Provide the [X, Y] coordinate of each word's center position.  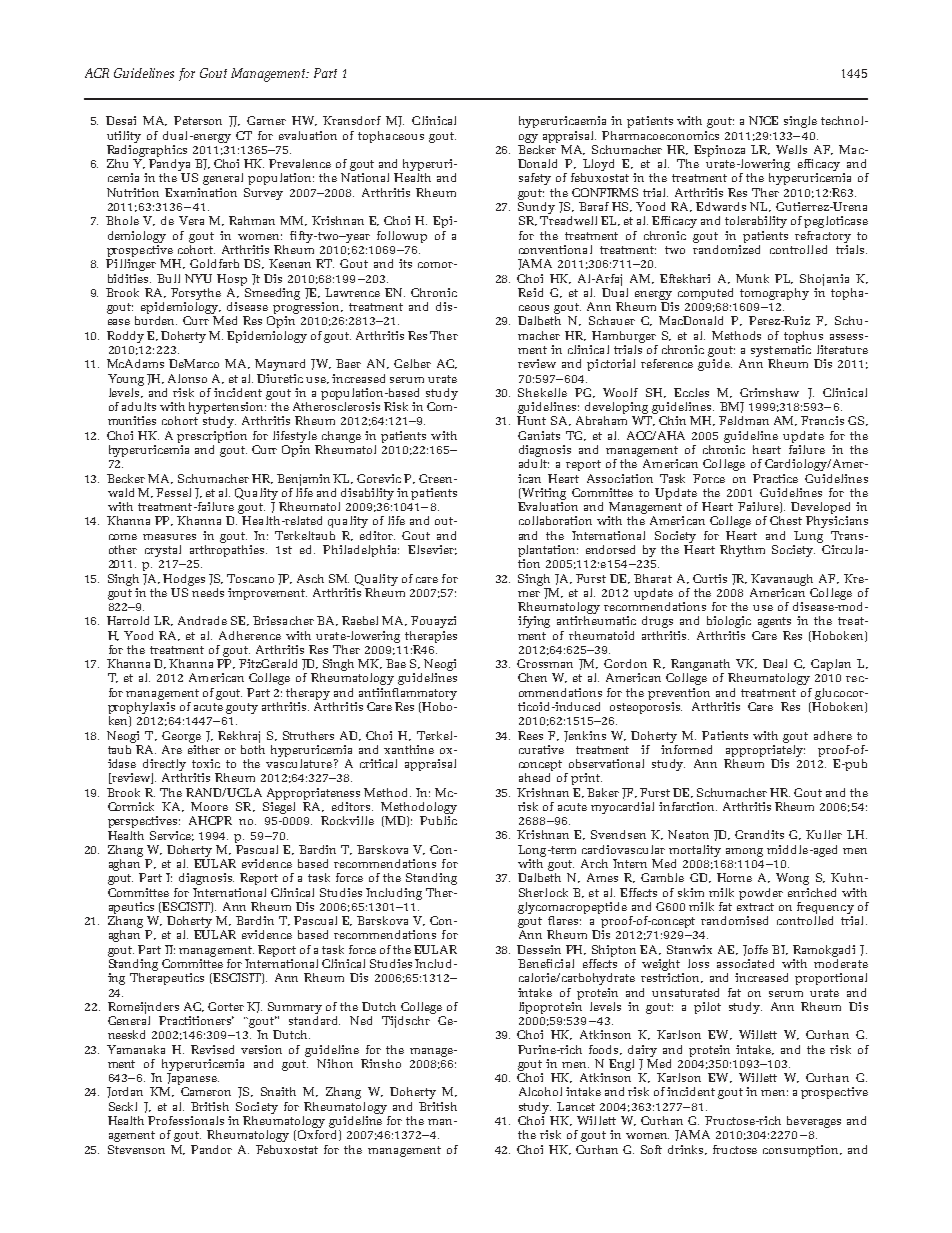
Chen [532, 677]
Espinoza [719, 151]
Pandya [171, 165]
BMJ [732, 407]
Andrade [202, 620]
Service [172, 836]
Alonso [187, 378]
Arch [594, 863]
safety [535, 179]
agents [774, 622]
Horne [734, 877]
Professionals [186, 1120]
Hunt [531, 420]
